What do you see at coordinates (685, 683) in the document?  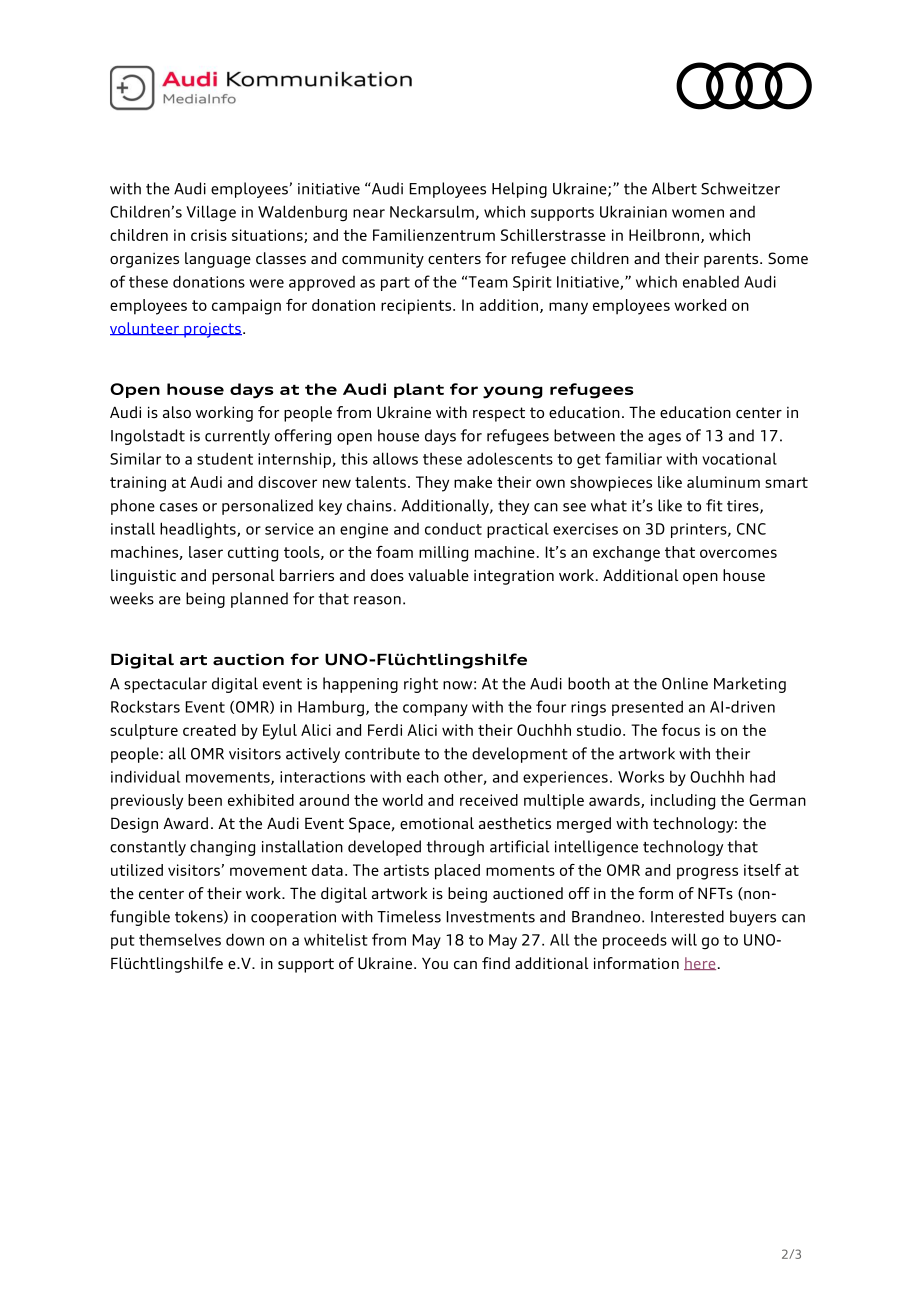 I see `Online` at bounding box center [685, 683].
